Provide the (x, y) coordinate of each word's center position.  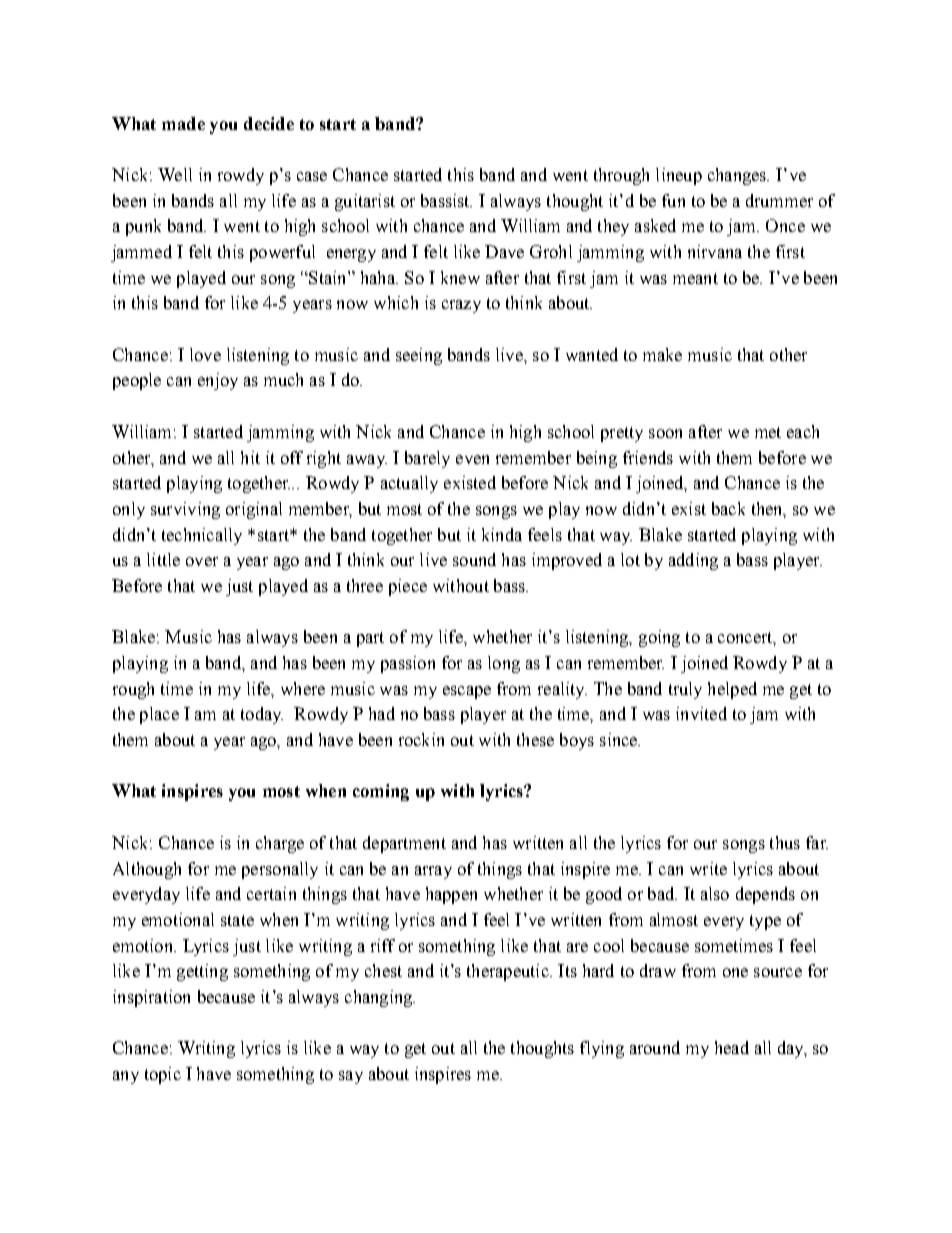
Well (175, 174)
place (159, 715)
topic (163, 1075)
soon (665, 433)
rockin (421, 739)
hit (250, 457)
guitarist (365, 202)
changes (738, 176)
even (472, 459)
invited (701, 713)
